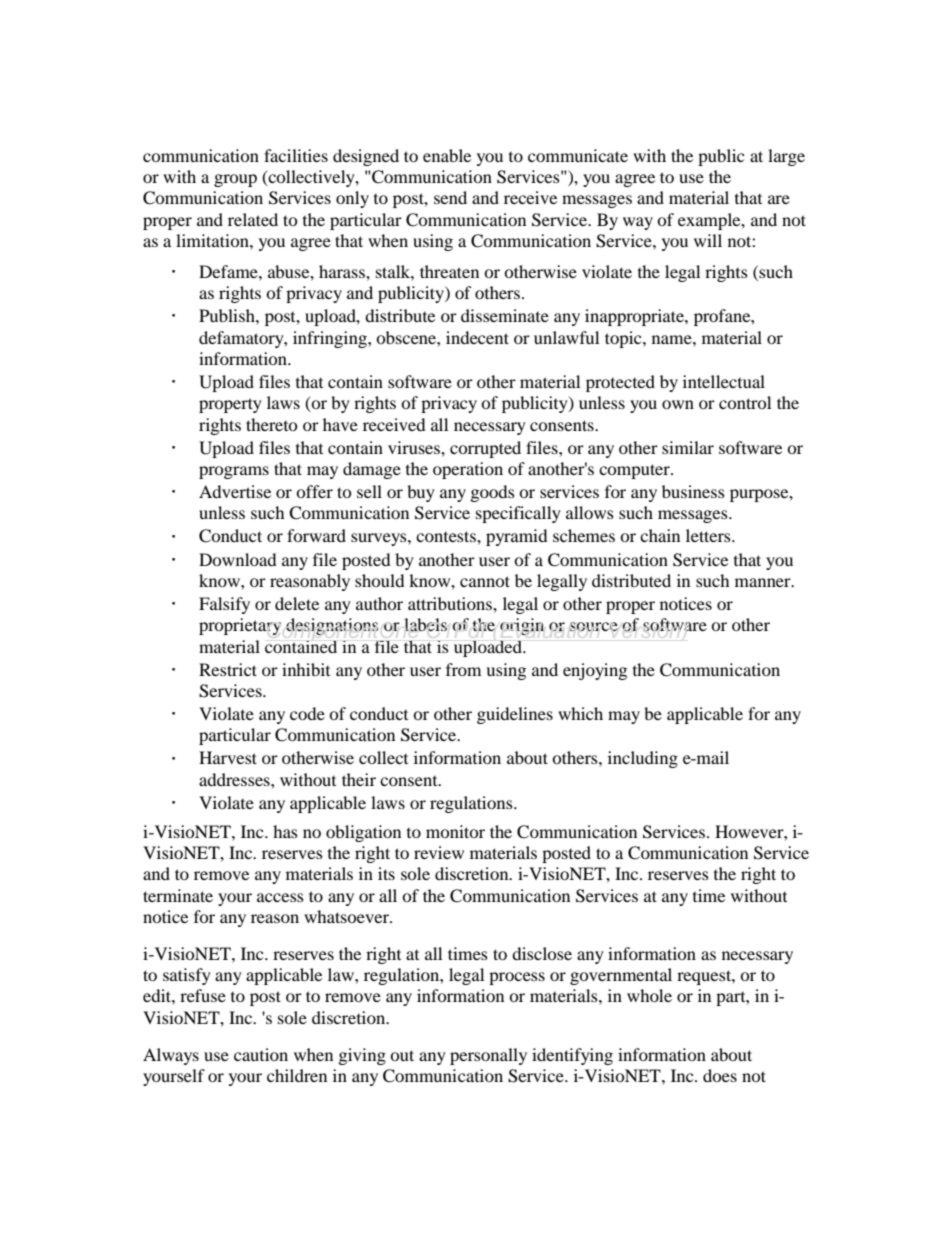  What do you see at coordinates (235, 180) in the screenshot?
I see `group` at bounding box center [235, 180].
